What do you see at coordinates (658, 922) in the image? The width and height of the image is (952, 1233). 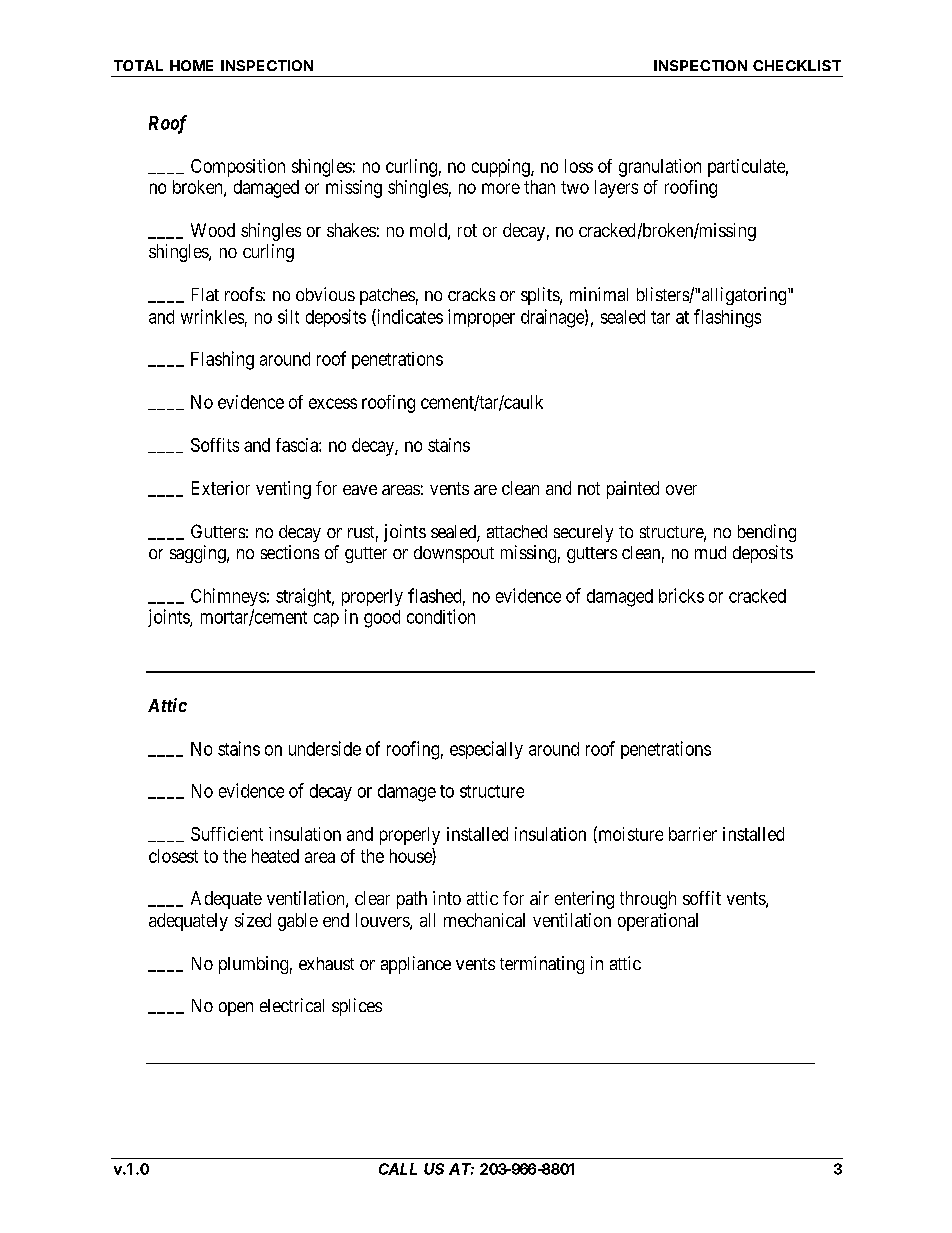 I see `operational` at bounding box center [658, 922].
